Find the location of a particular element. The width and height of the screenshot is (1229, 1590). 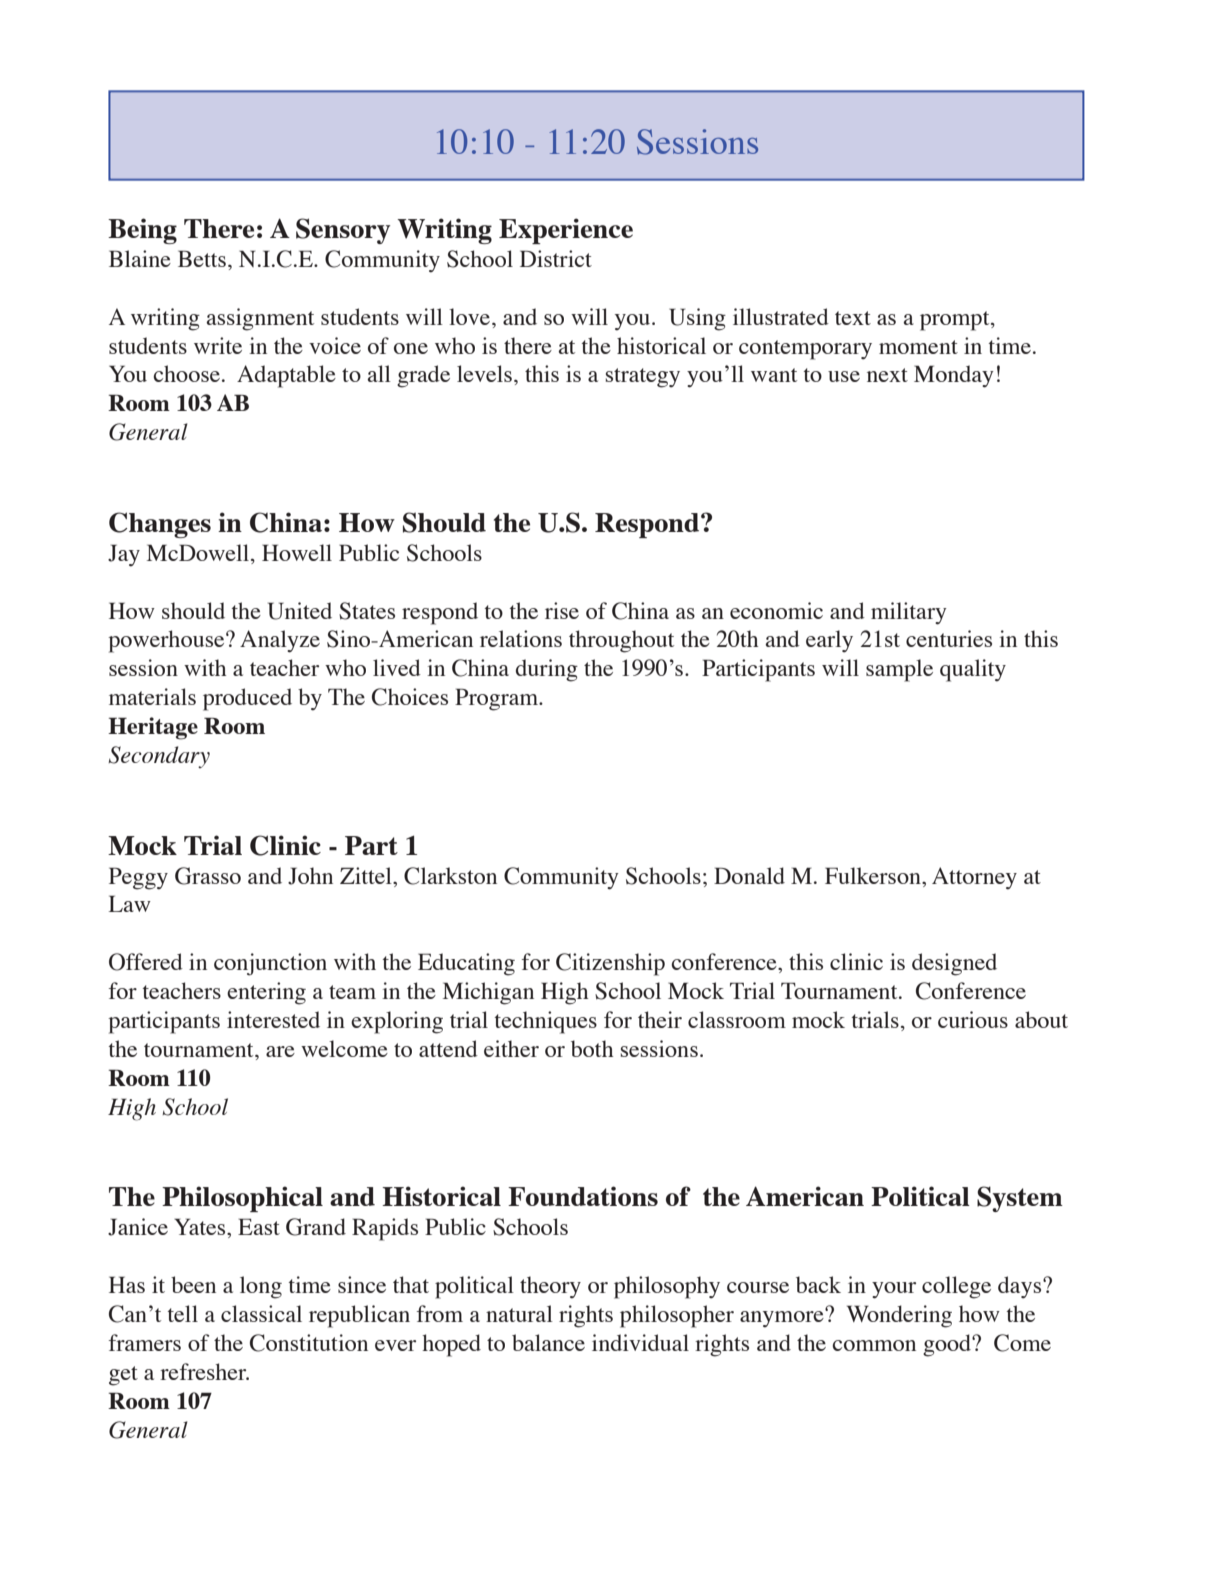

curious is located at coordinates (973, 1019).
